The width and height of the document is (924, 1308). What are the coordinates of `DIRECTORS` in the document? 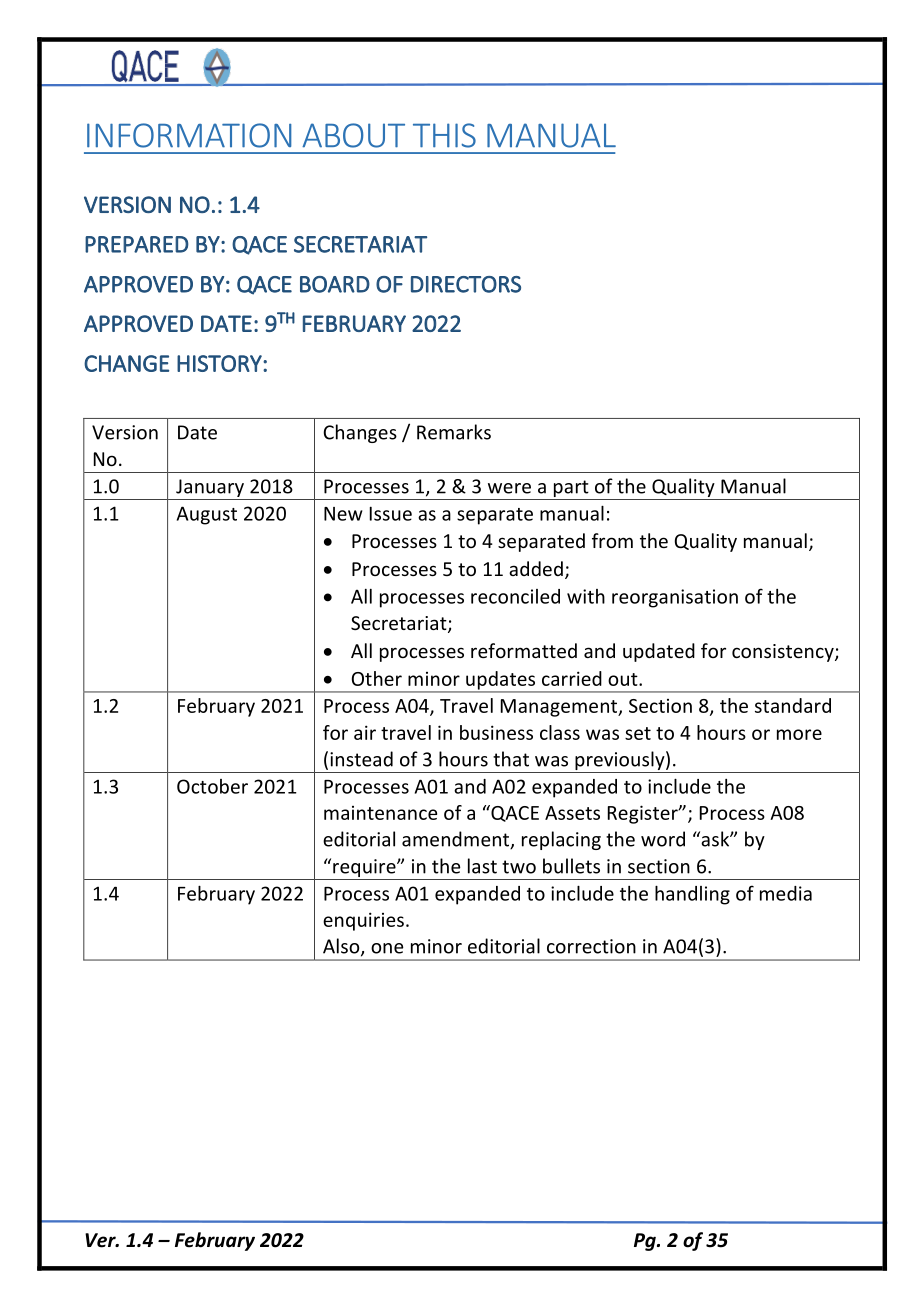 It's located at (466, 284).
